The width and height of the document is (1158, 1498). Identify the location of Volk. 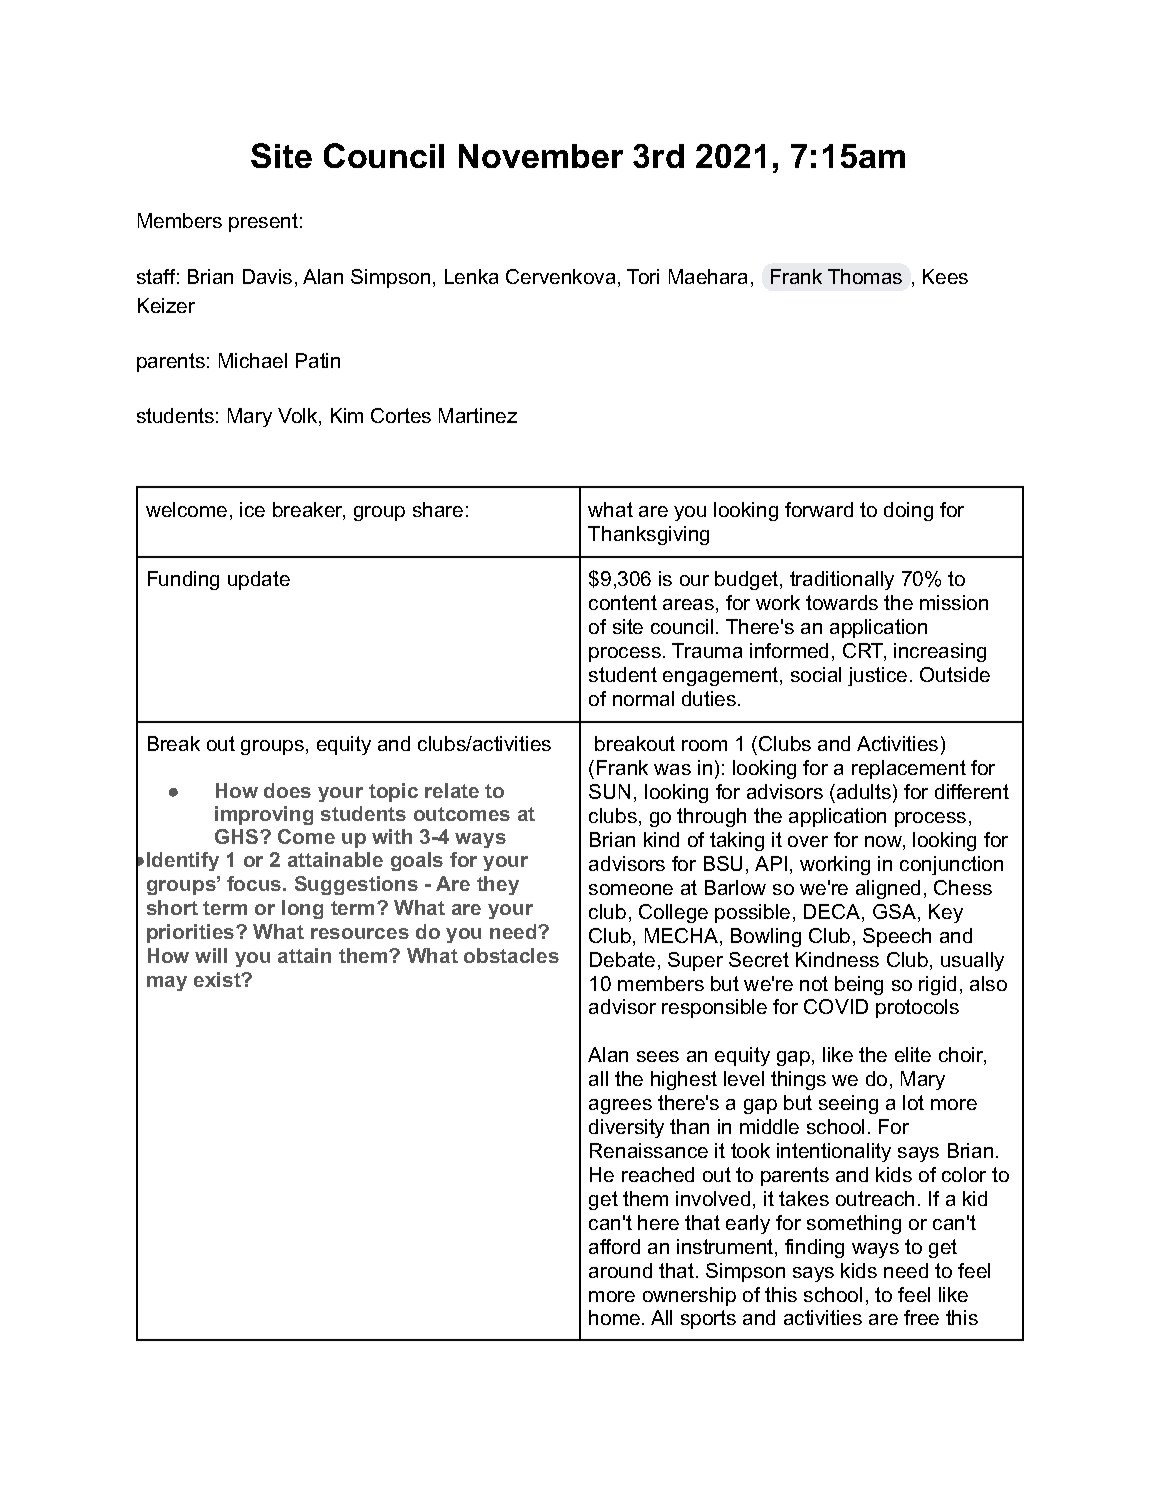
(299, 417).
